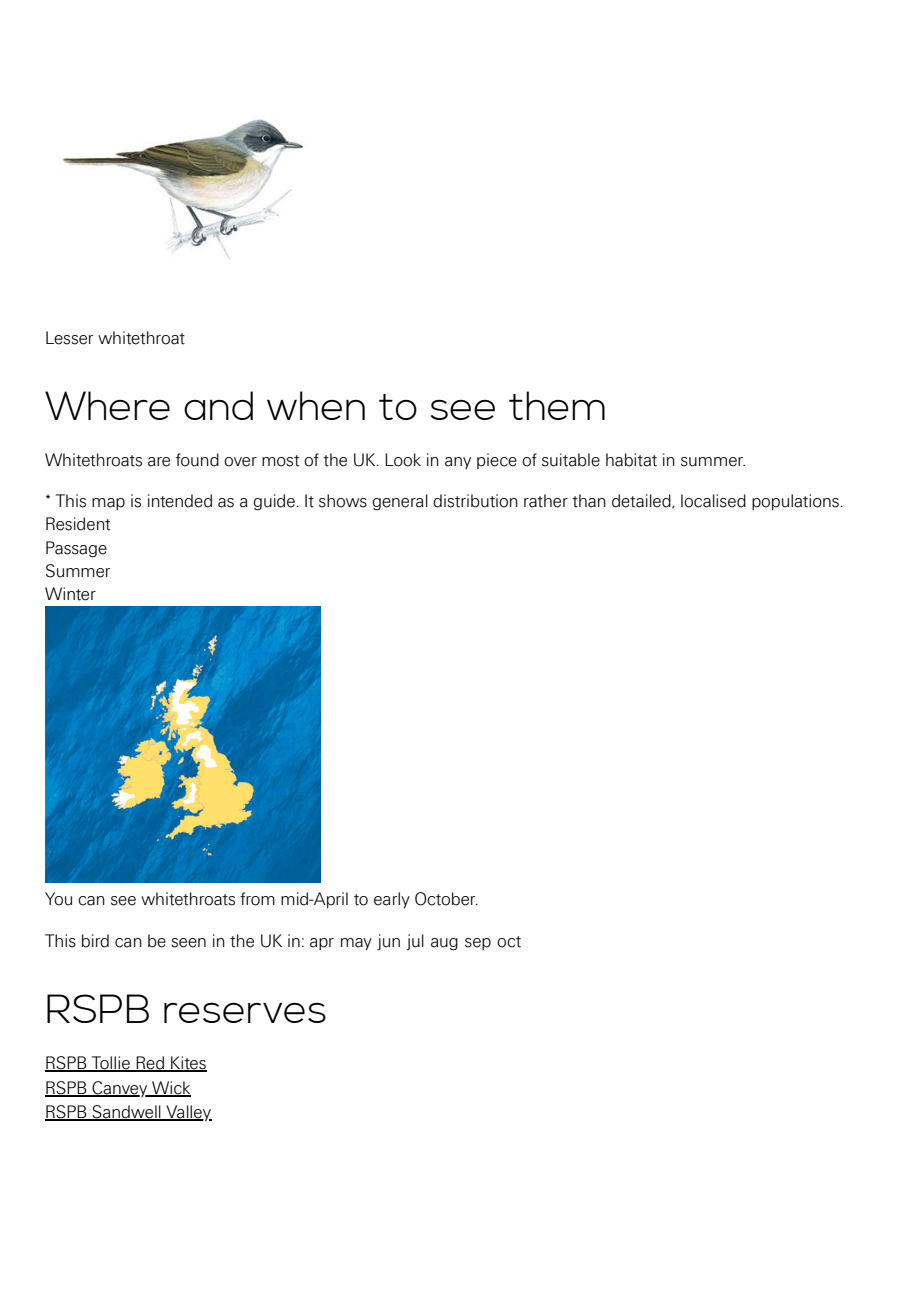 The height and width of the screenshot is (1308, 924). I want to click on Lesser, so click(69, 338).
